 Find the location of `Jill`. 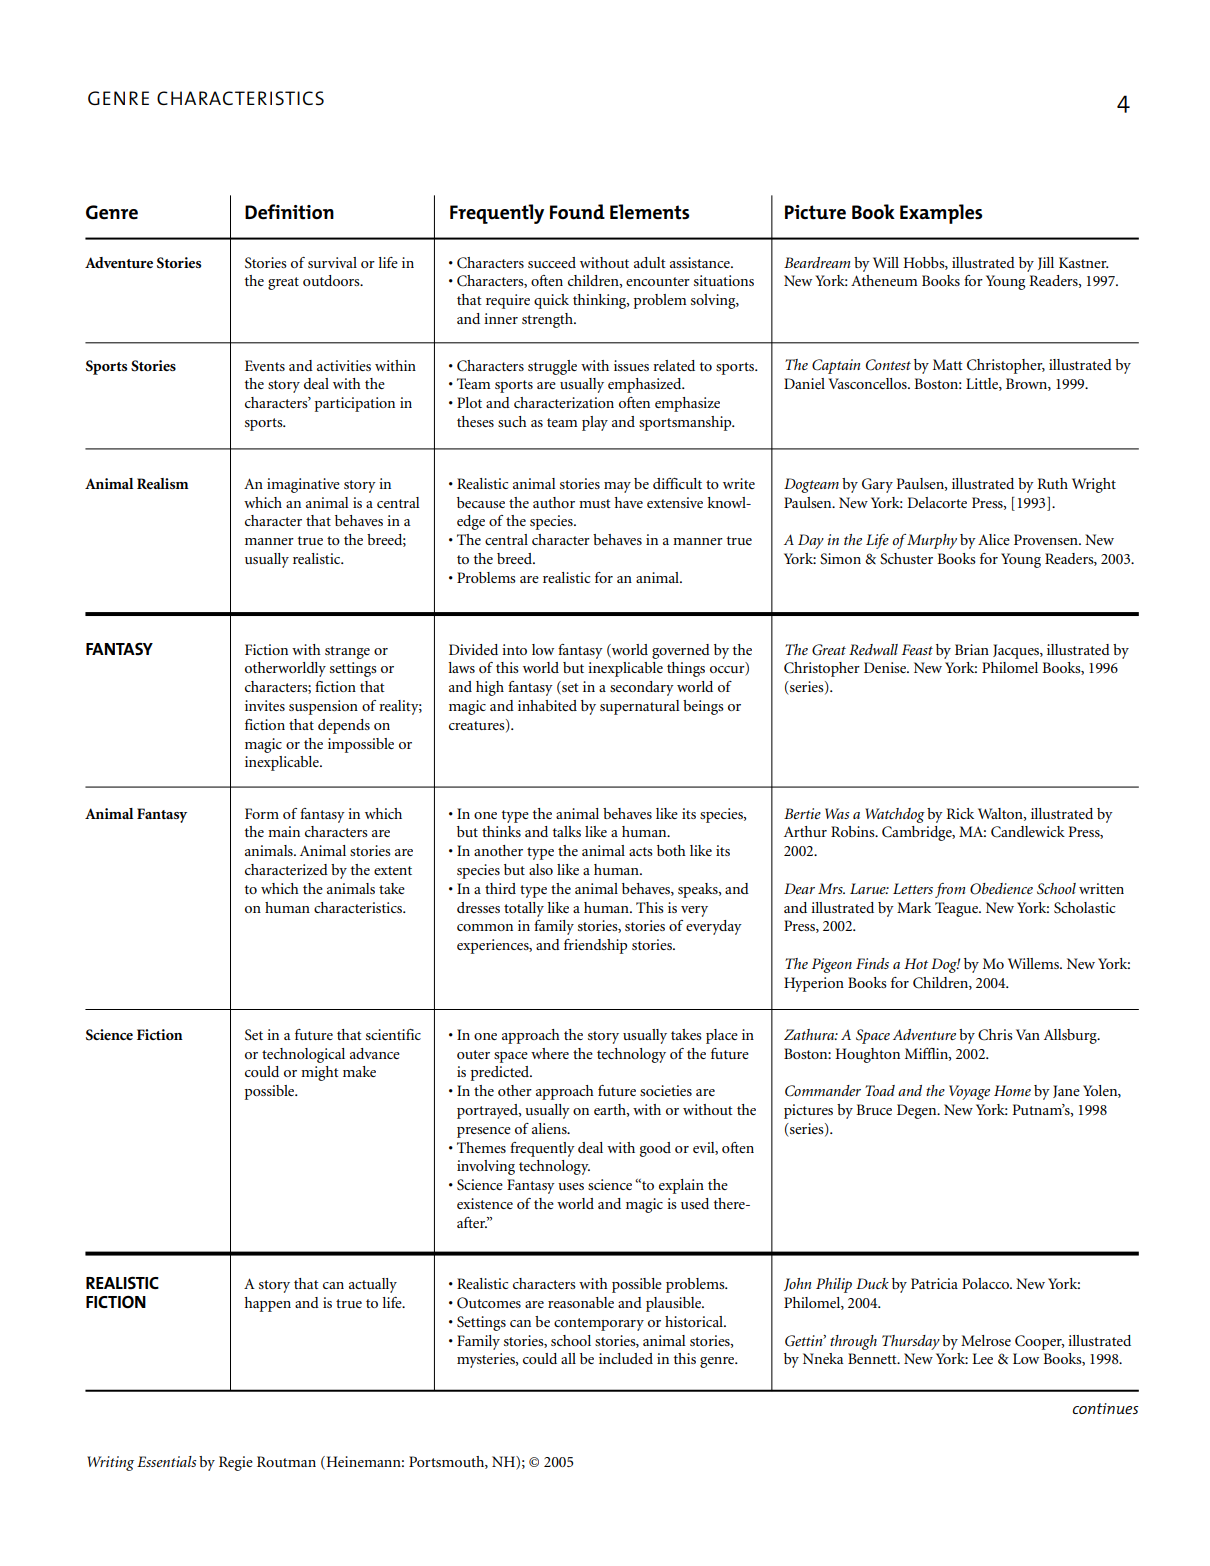

Jill is located at coordinates (1046, 263).
